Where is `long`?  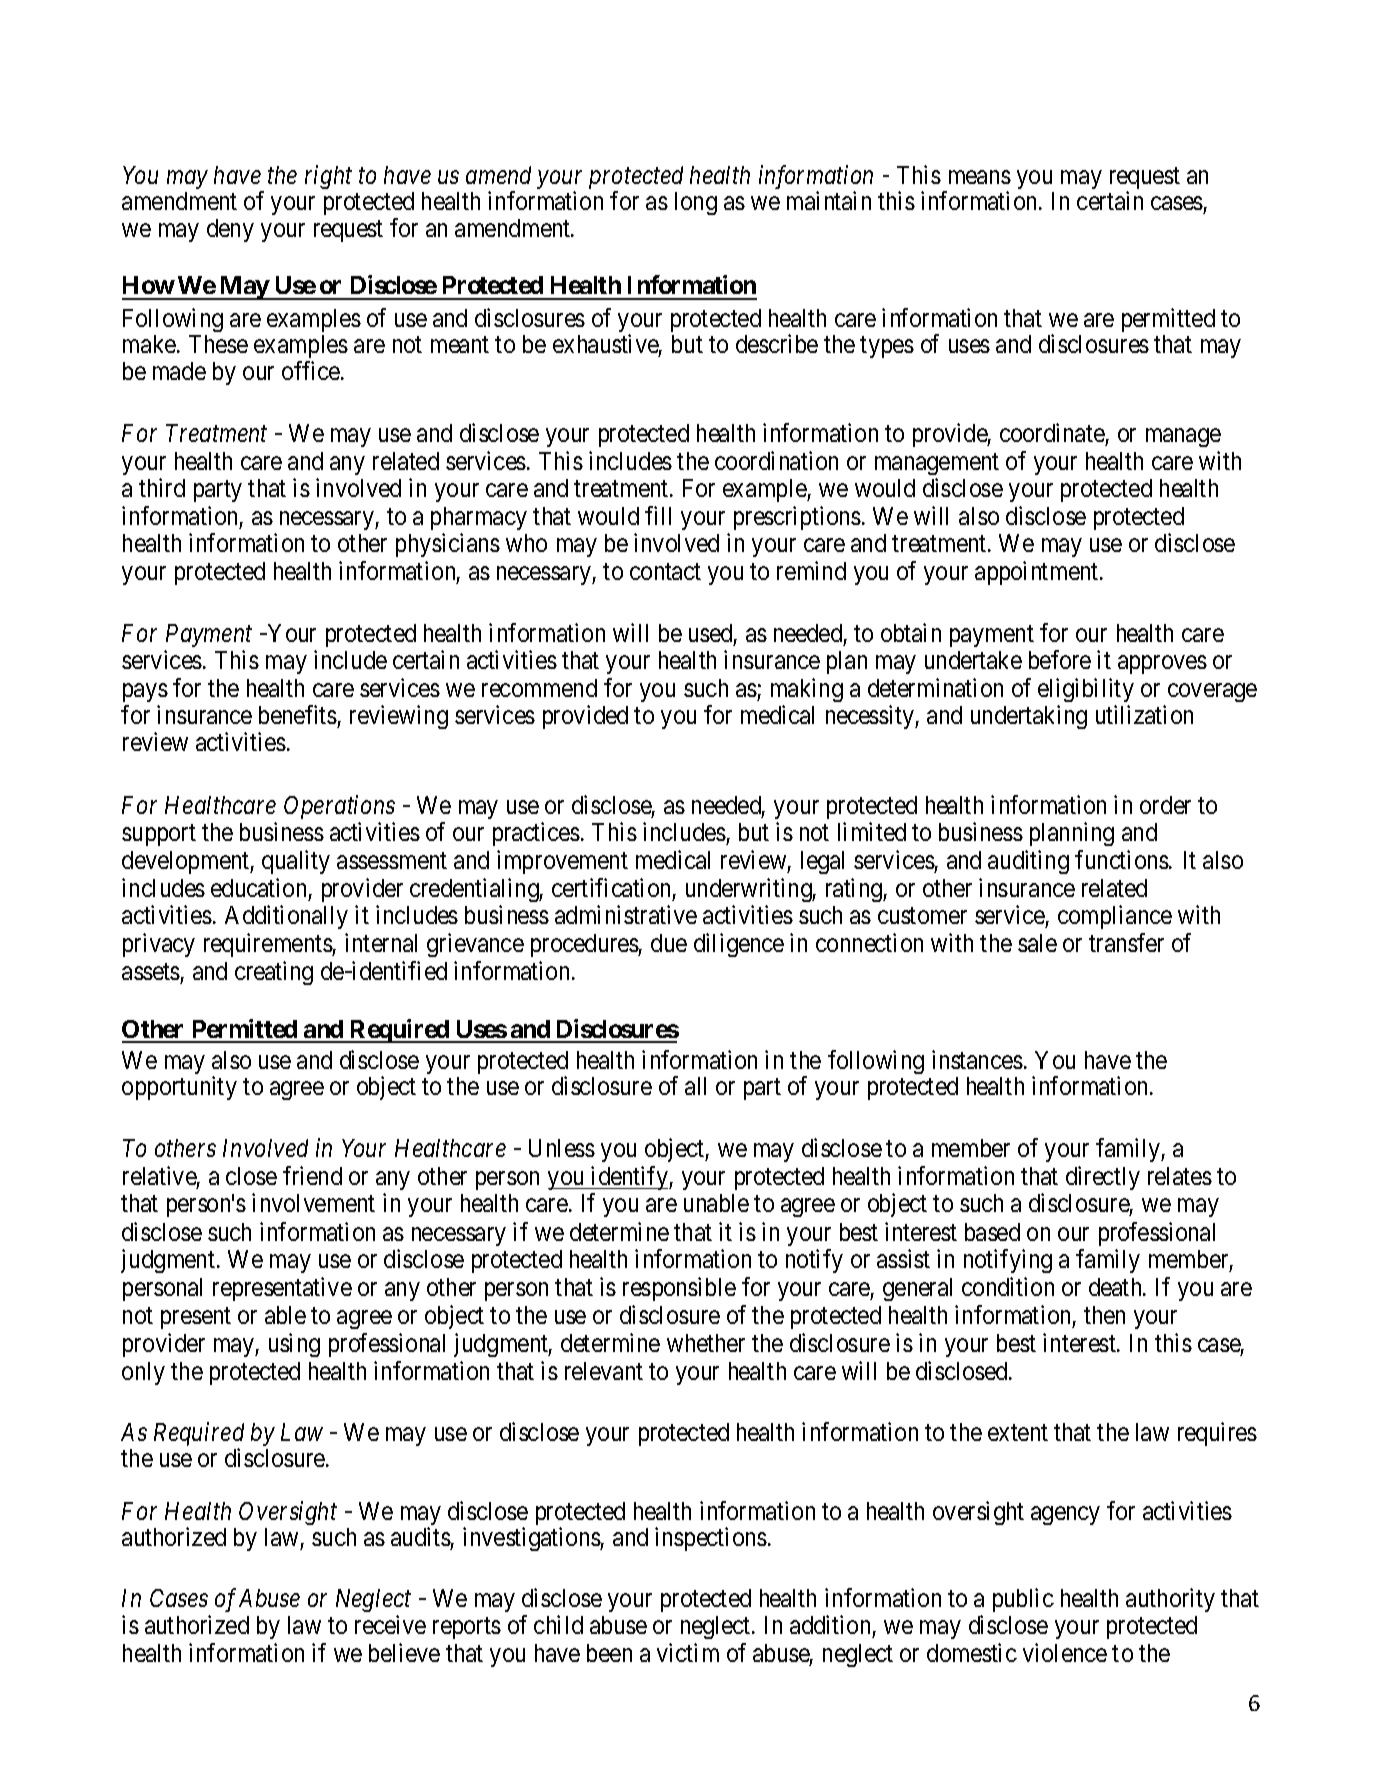
long is located at coordinates (696, 203).
